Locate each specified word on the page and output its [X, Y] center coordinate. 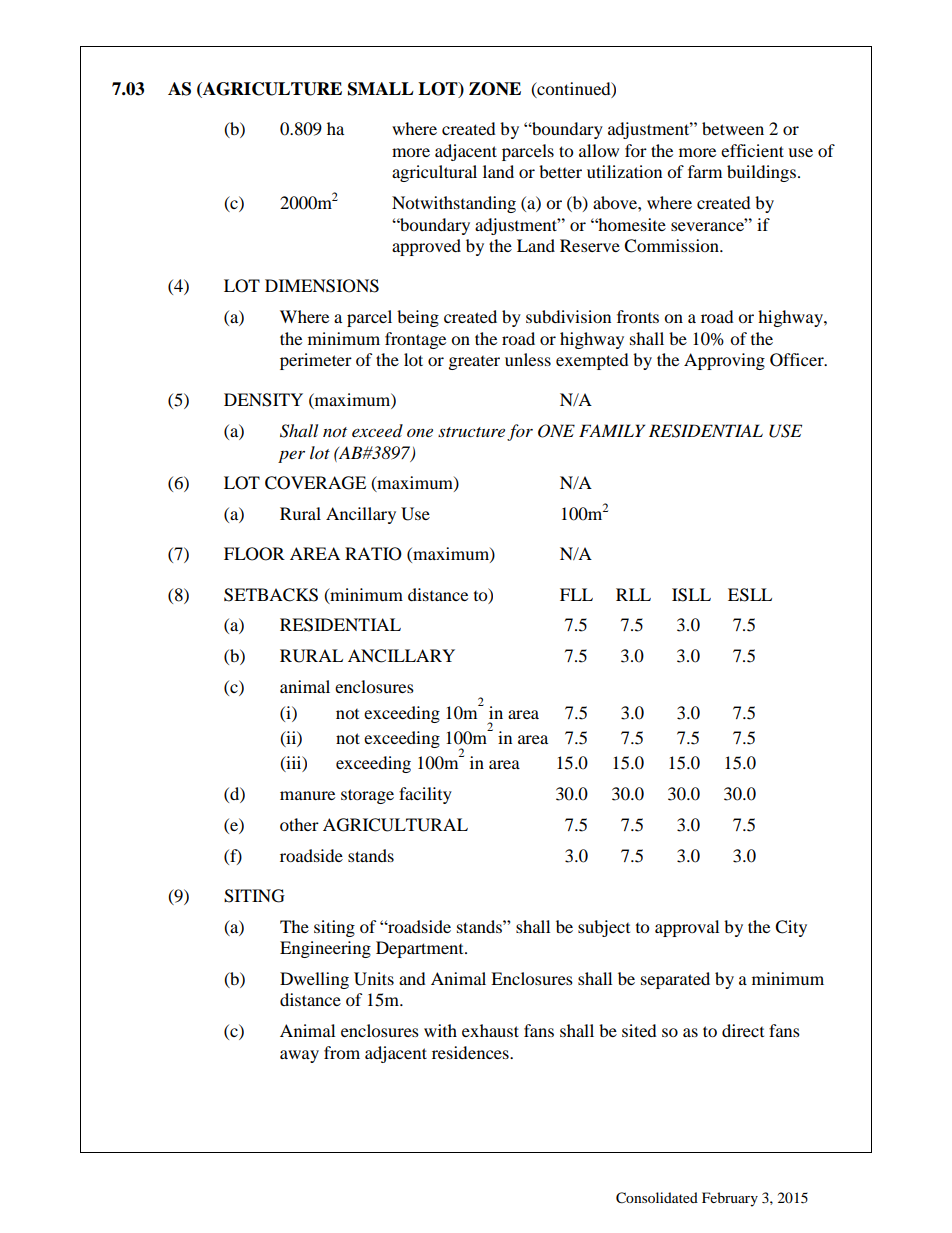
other [299, 824]
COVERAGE [315, 483]
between [733, 128]
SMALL [381, 89]
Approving [724, 361]
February [730, 1199]
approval [687, 928]
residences [471, 1052]
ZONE [495, 89]
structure [471, 432]
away [299, 1056]
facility [425, 795]
